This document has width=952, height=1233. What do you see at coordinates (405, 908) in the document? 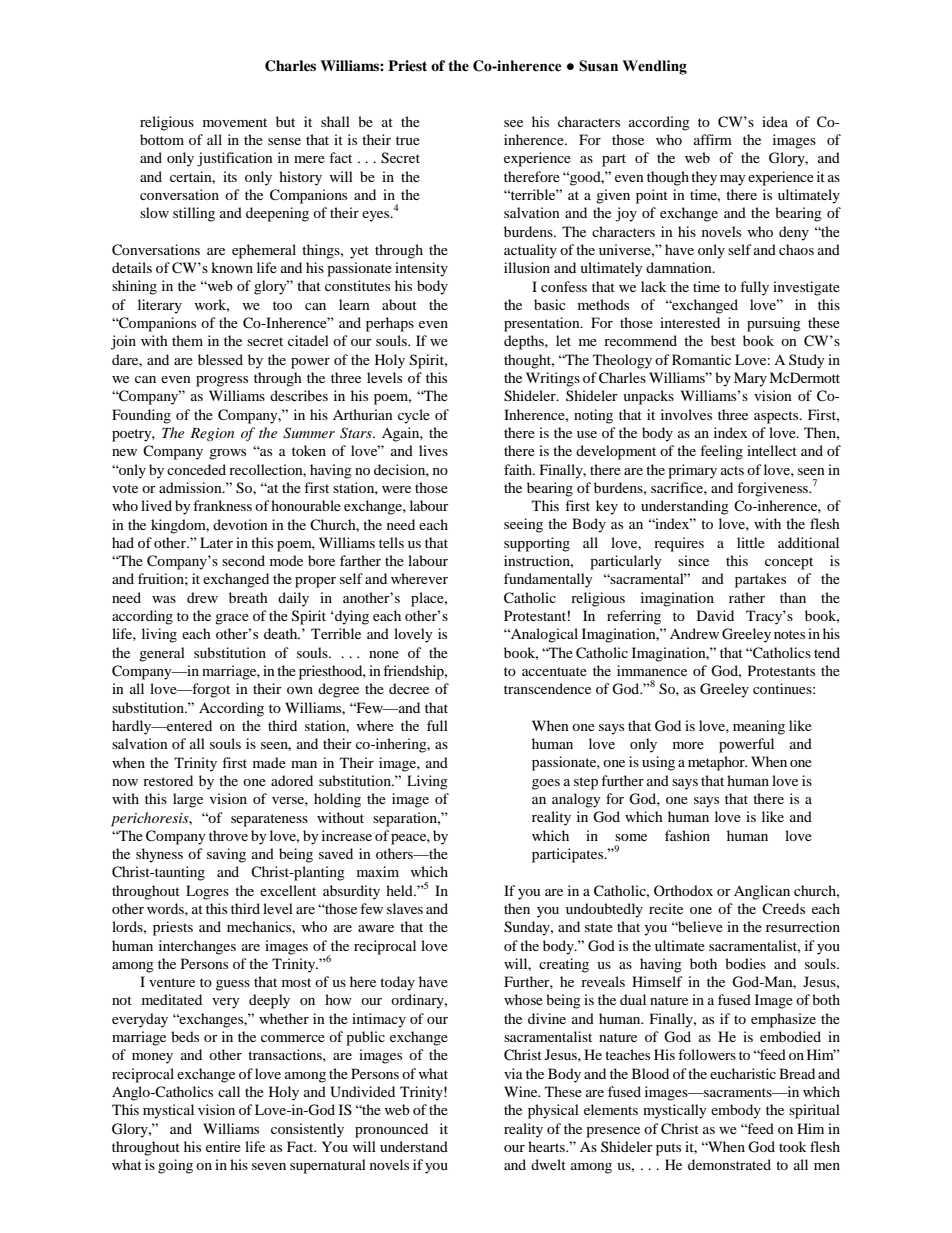
I see `slaves` at bounding box center [405, 908].
